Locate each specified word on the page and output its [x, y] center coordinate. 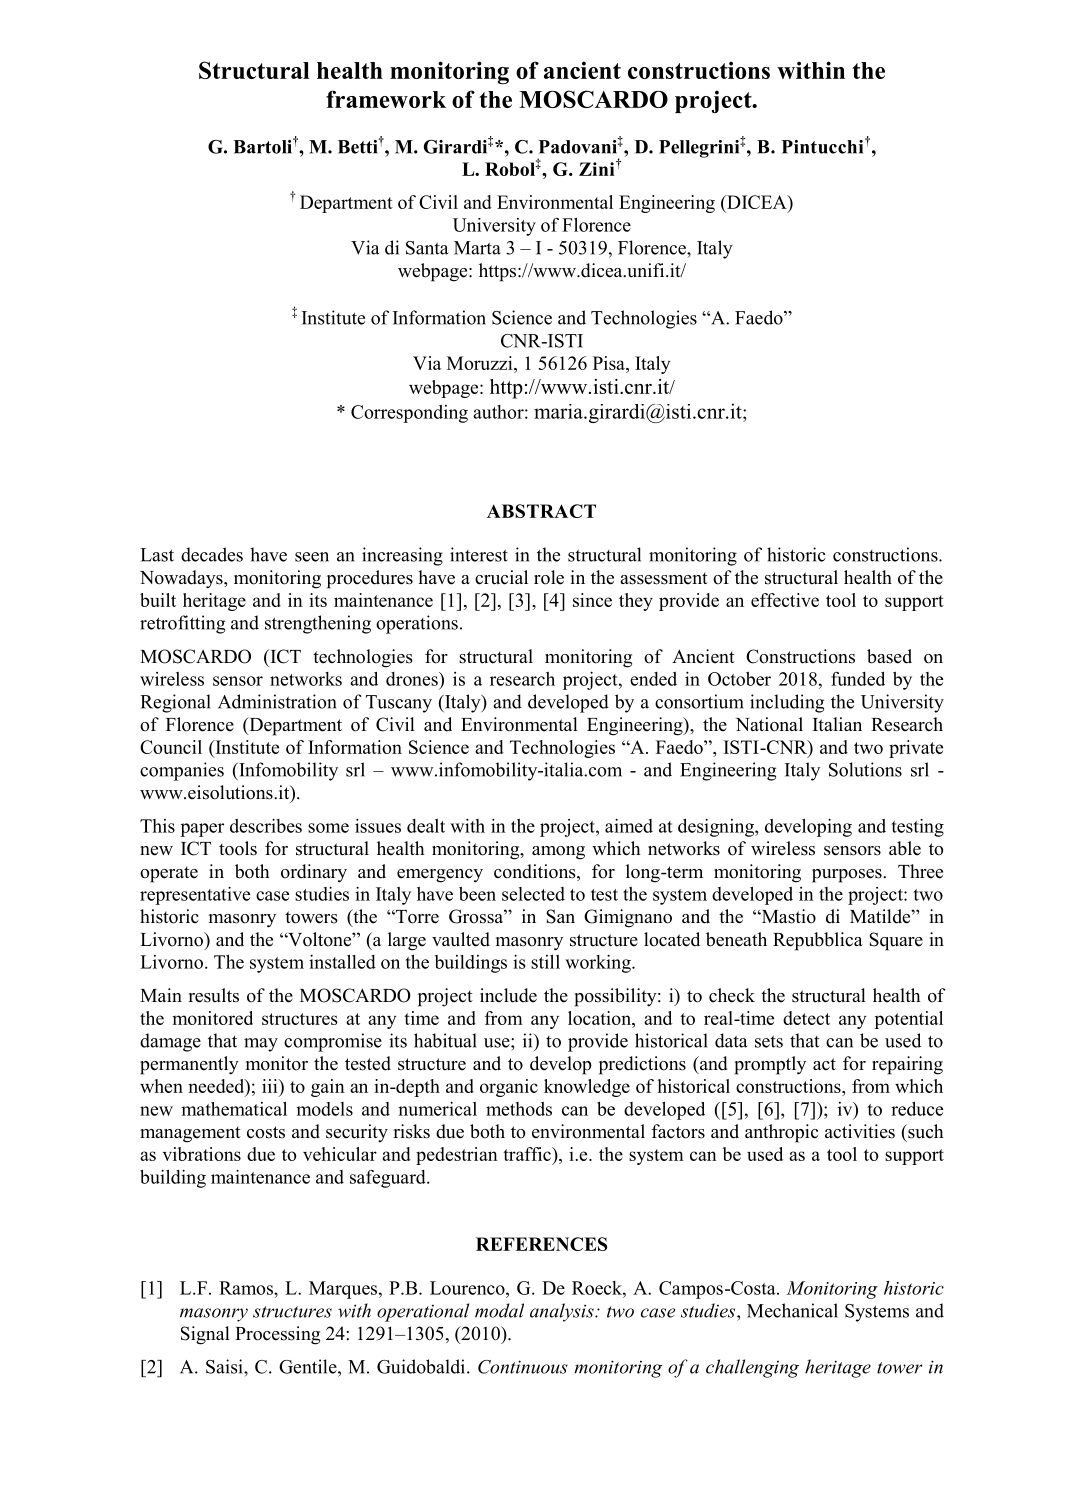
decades [212, 554]
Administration [277, 701]
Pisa [610, 363]
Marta [477, 248]
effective [785, 600]
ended [653, 679]
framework [386, 99]
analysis [563, 1312]
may [261, 1045]
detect [806, 1018]
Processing [277, 1335]
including [787, 703]
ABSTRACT [541, 511]
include [508, 995]
